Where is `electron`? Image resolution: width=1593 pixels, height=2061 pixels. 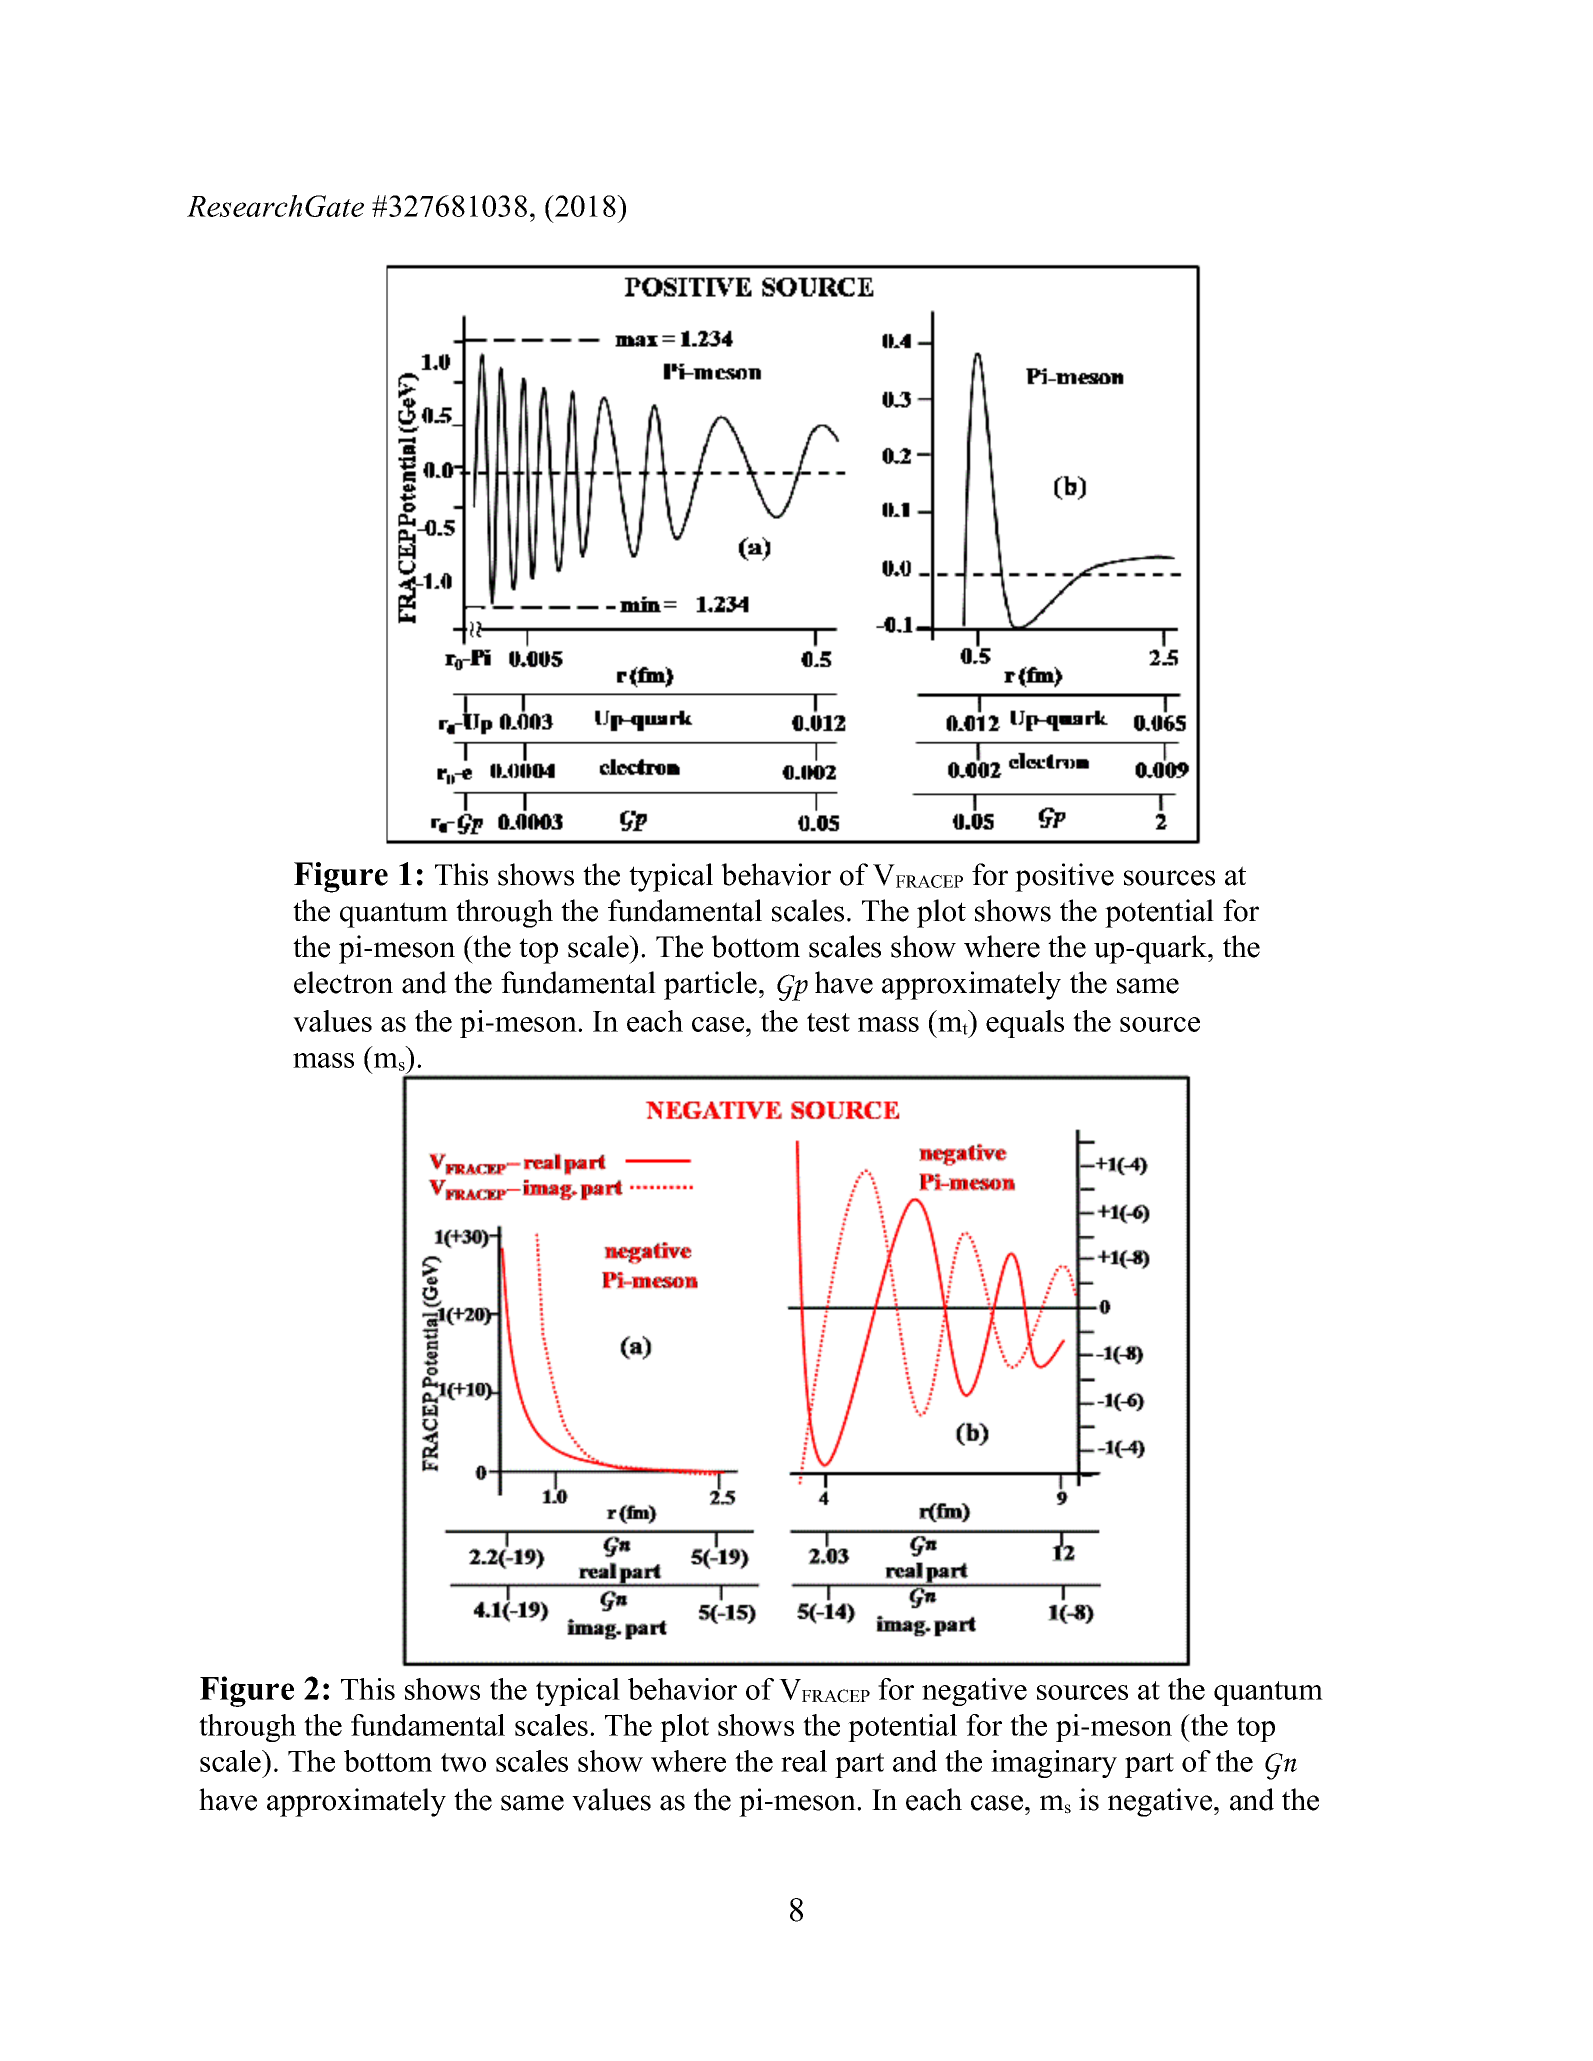 electron is located at coordinates (343, 982).
